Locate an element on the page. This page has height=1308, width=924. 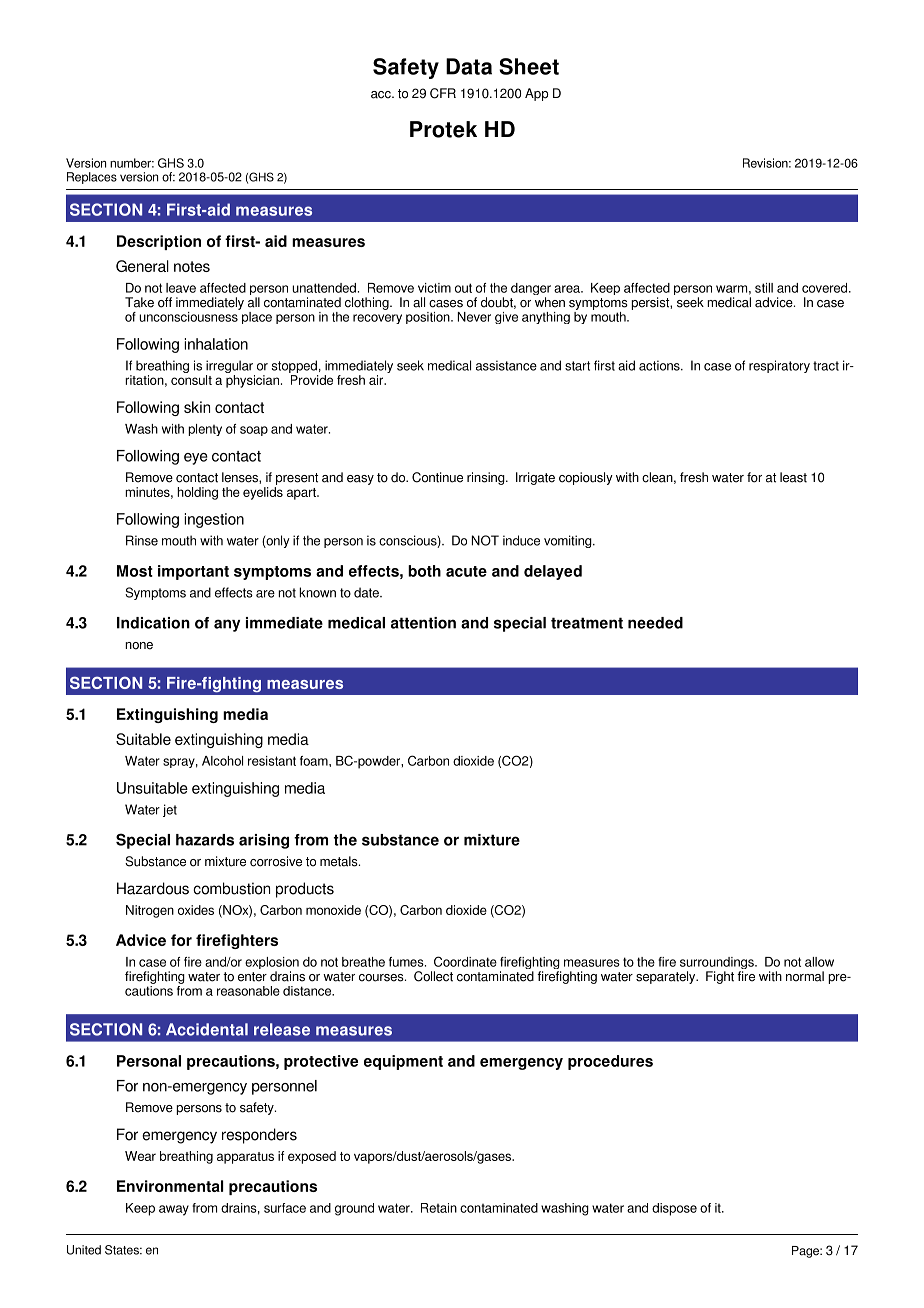
least is located at coordinates (793, 477).
